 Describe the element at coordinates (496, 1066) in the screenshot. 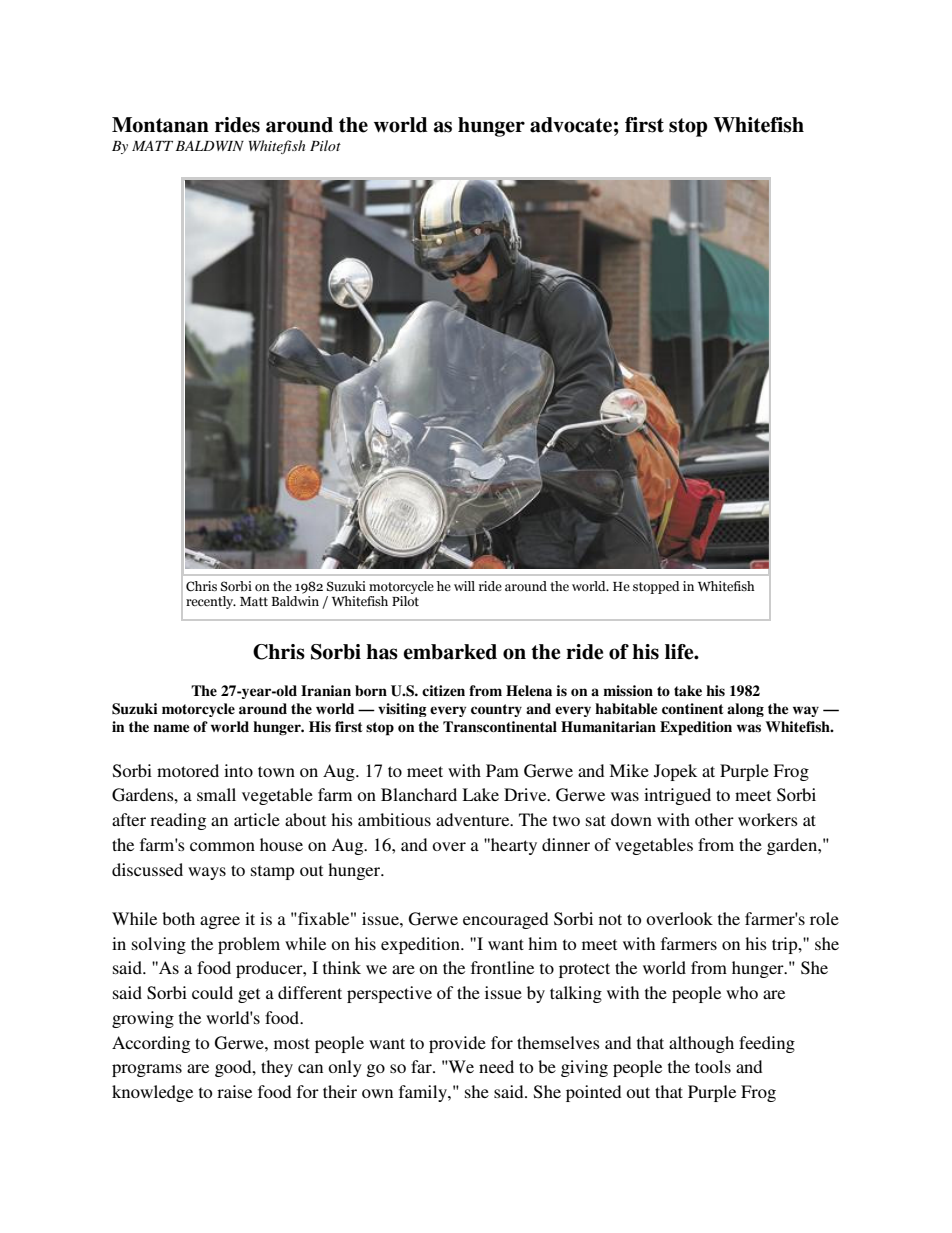

I see `need` at that location.
